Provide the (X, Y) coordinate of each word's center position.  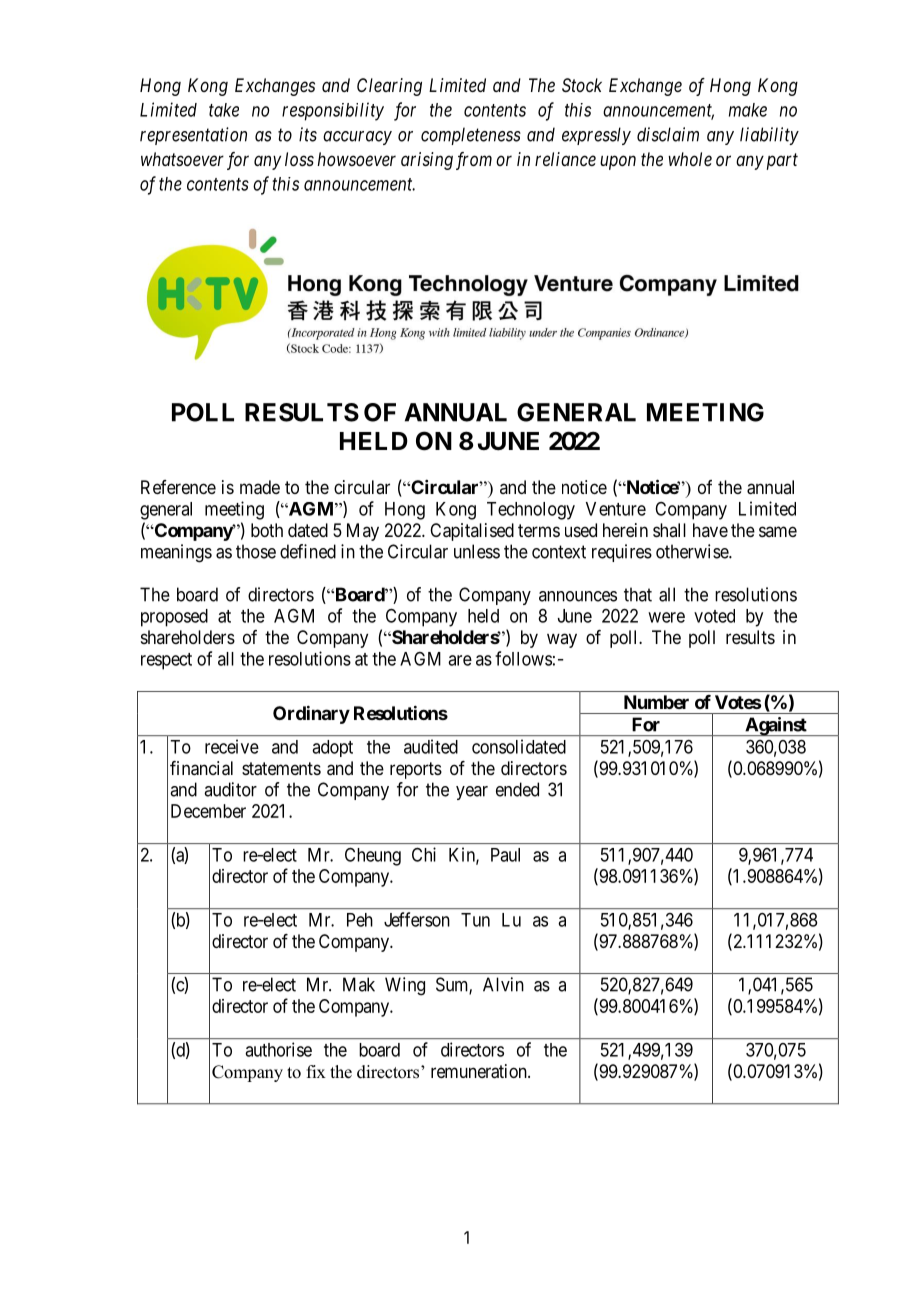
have (710, 530)
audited (431, 746)
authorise (278, 1049)
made (260, 487)
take (224, 110)
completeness (471, 136)
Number (656, 702)
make (748, 110)
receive (232, 746)
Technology (531, 511)
